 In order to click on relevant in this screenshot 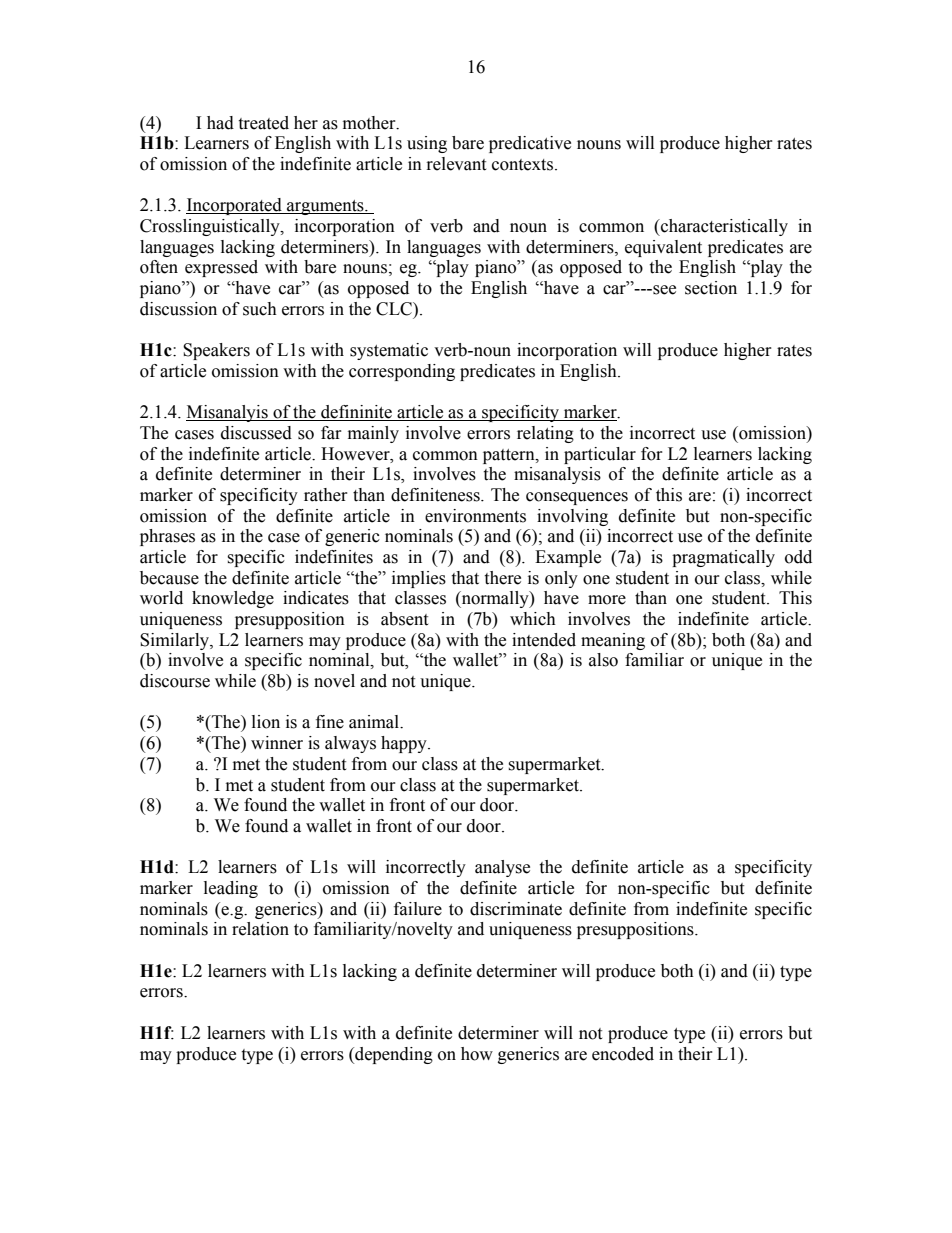, I will do `click(456, 164)`.
